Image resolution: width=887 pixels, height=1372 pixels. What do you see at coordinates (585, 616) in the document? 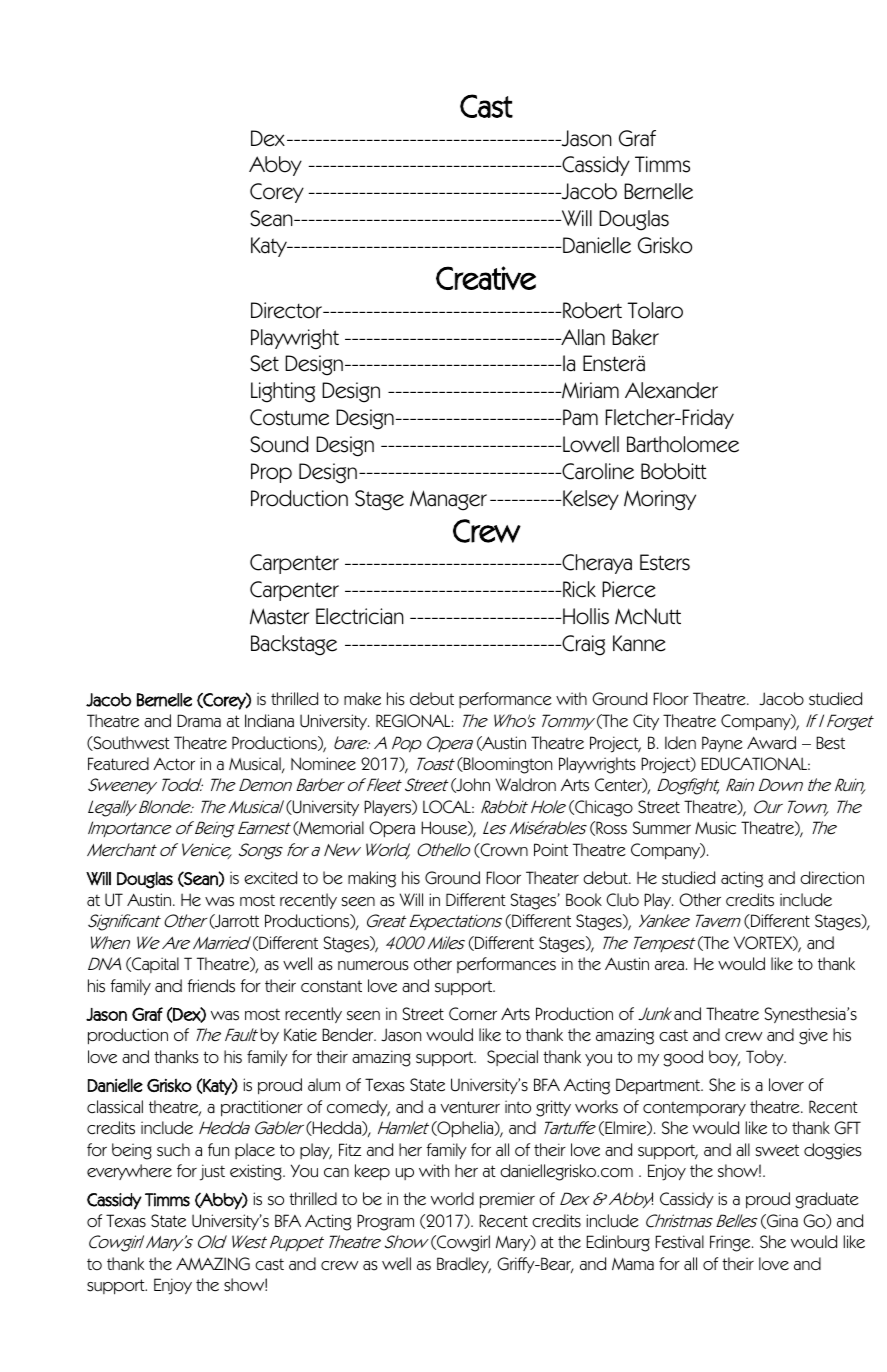
I see `Hollis` at bounding box center [585, 616].
